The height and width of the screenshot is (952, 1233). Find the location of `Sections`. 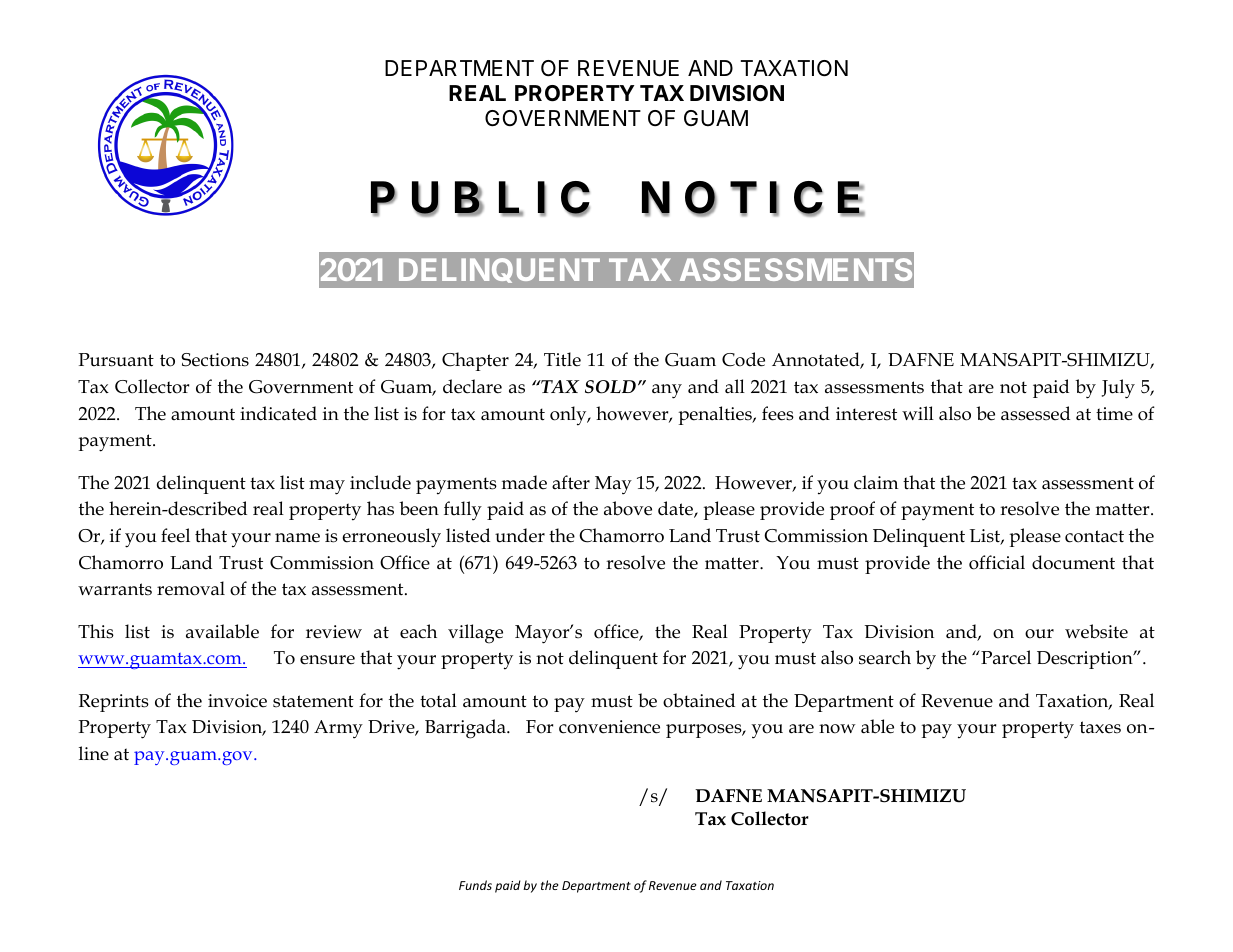

Sections is located at coordinates (215, 360).
